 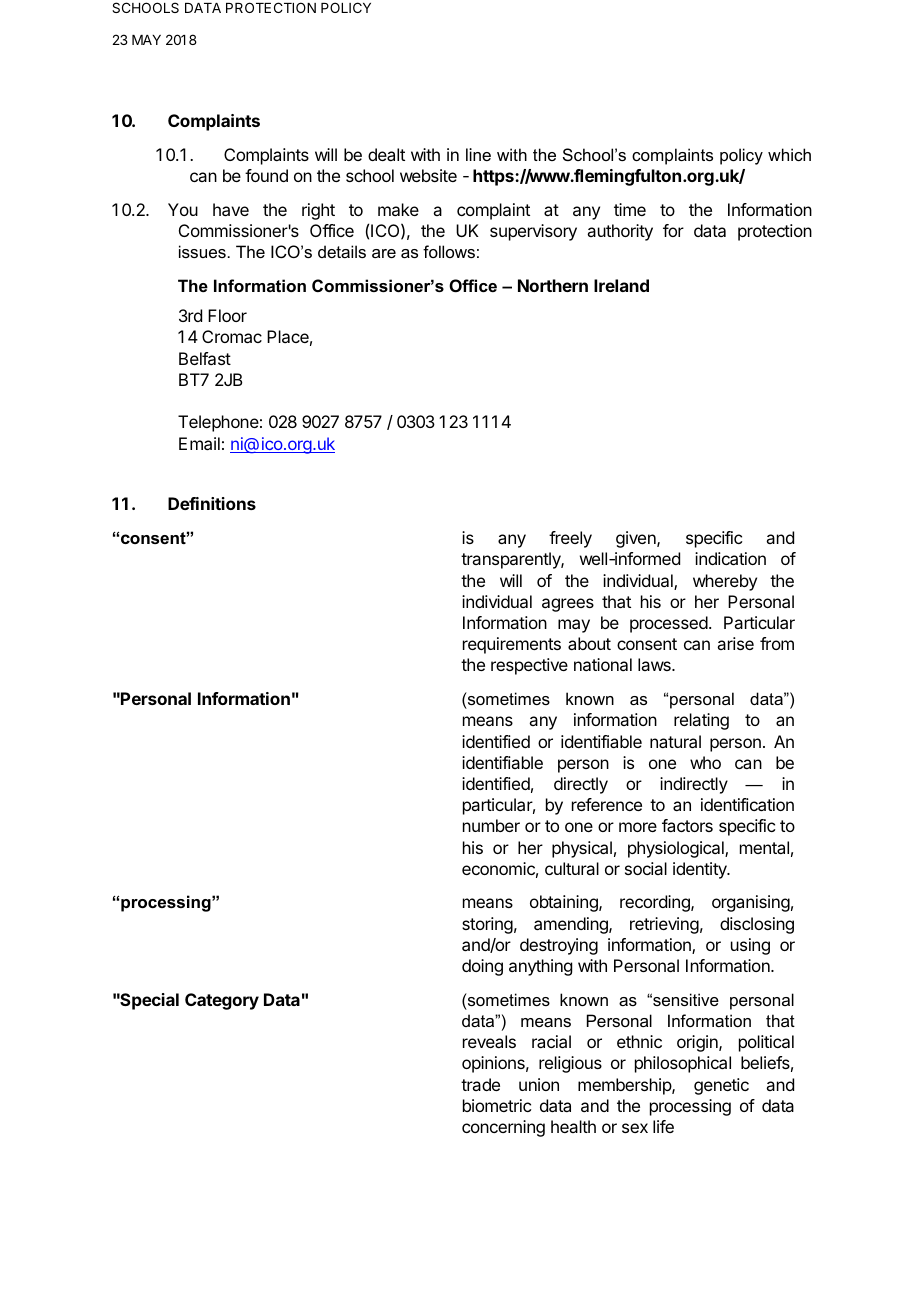 What do you see at coordinates (751, 903) in the screenshot?
I see `organising` at bounding box center [751, 903].
